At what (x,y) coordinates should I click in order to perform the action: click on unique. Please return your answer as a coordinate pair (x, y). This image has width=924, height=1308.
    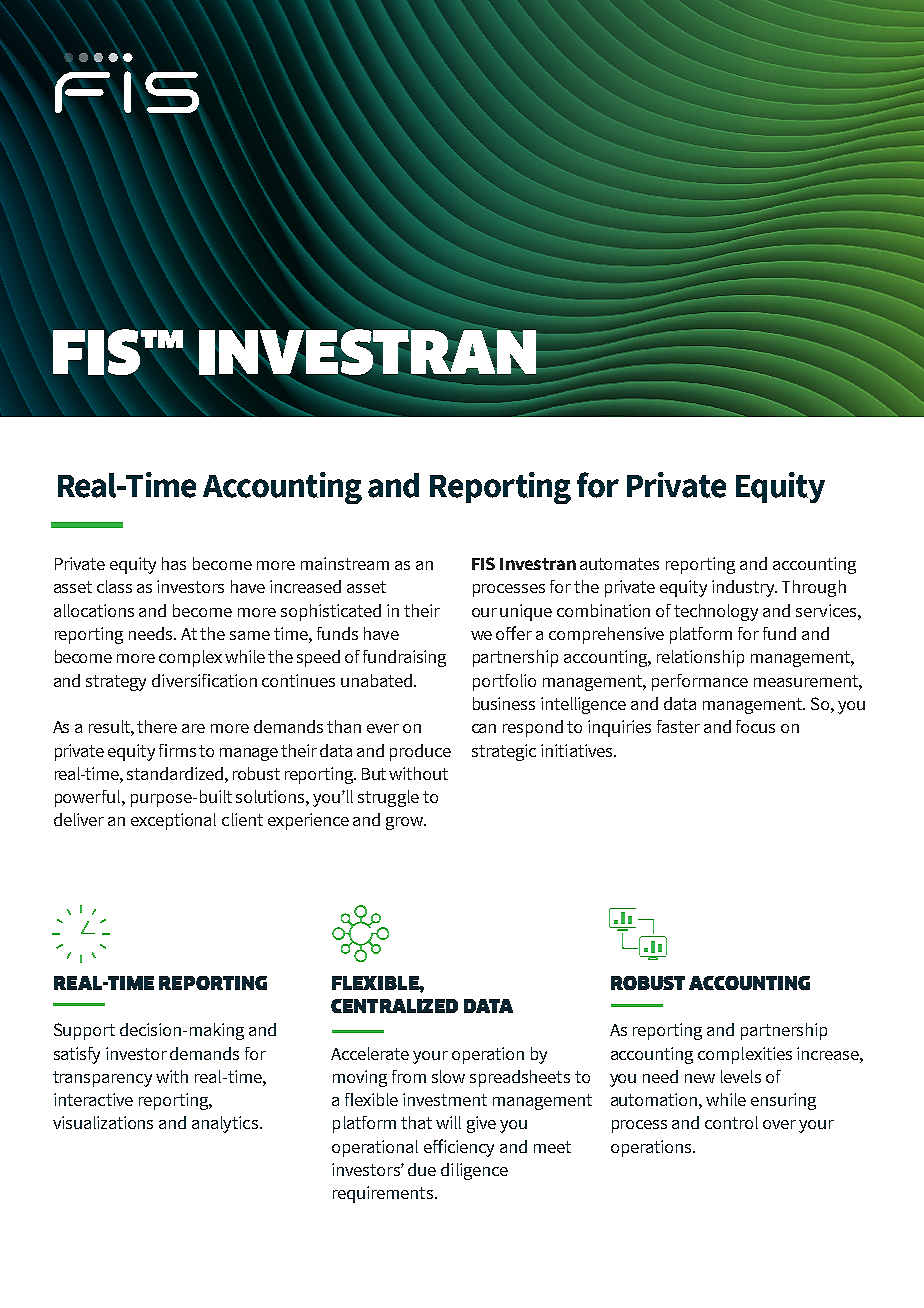
    Looking at the image, I should click on (526, 612).
